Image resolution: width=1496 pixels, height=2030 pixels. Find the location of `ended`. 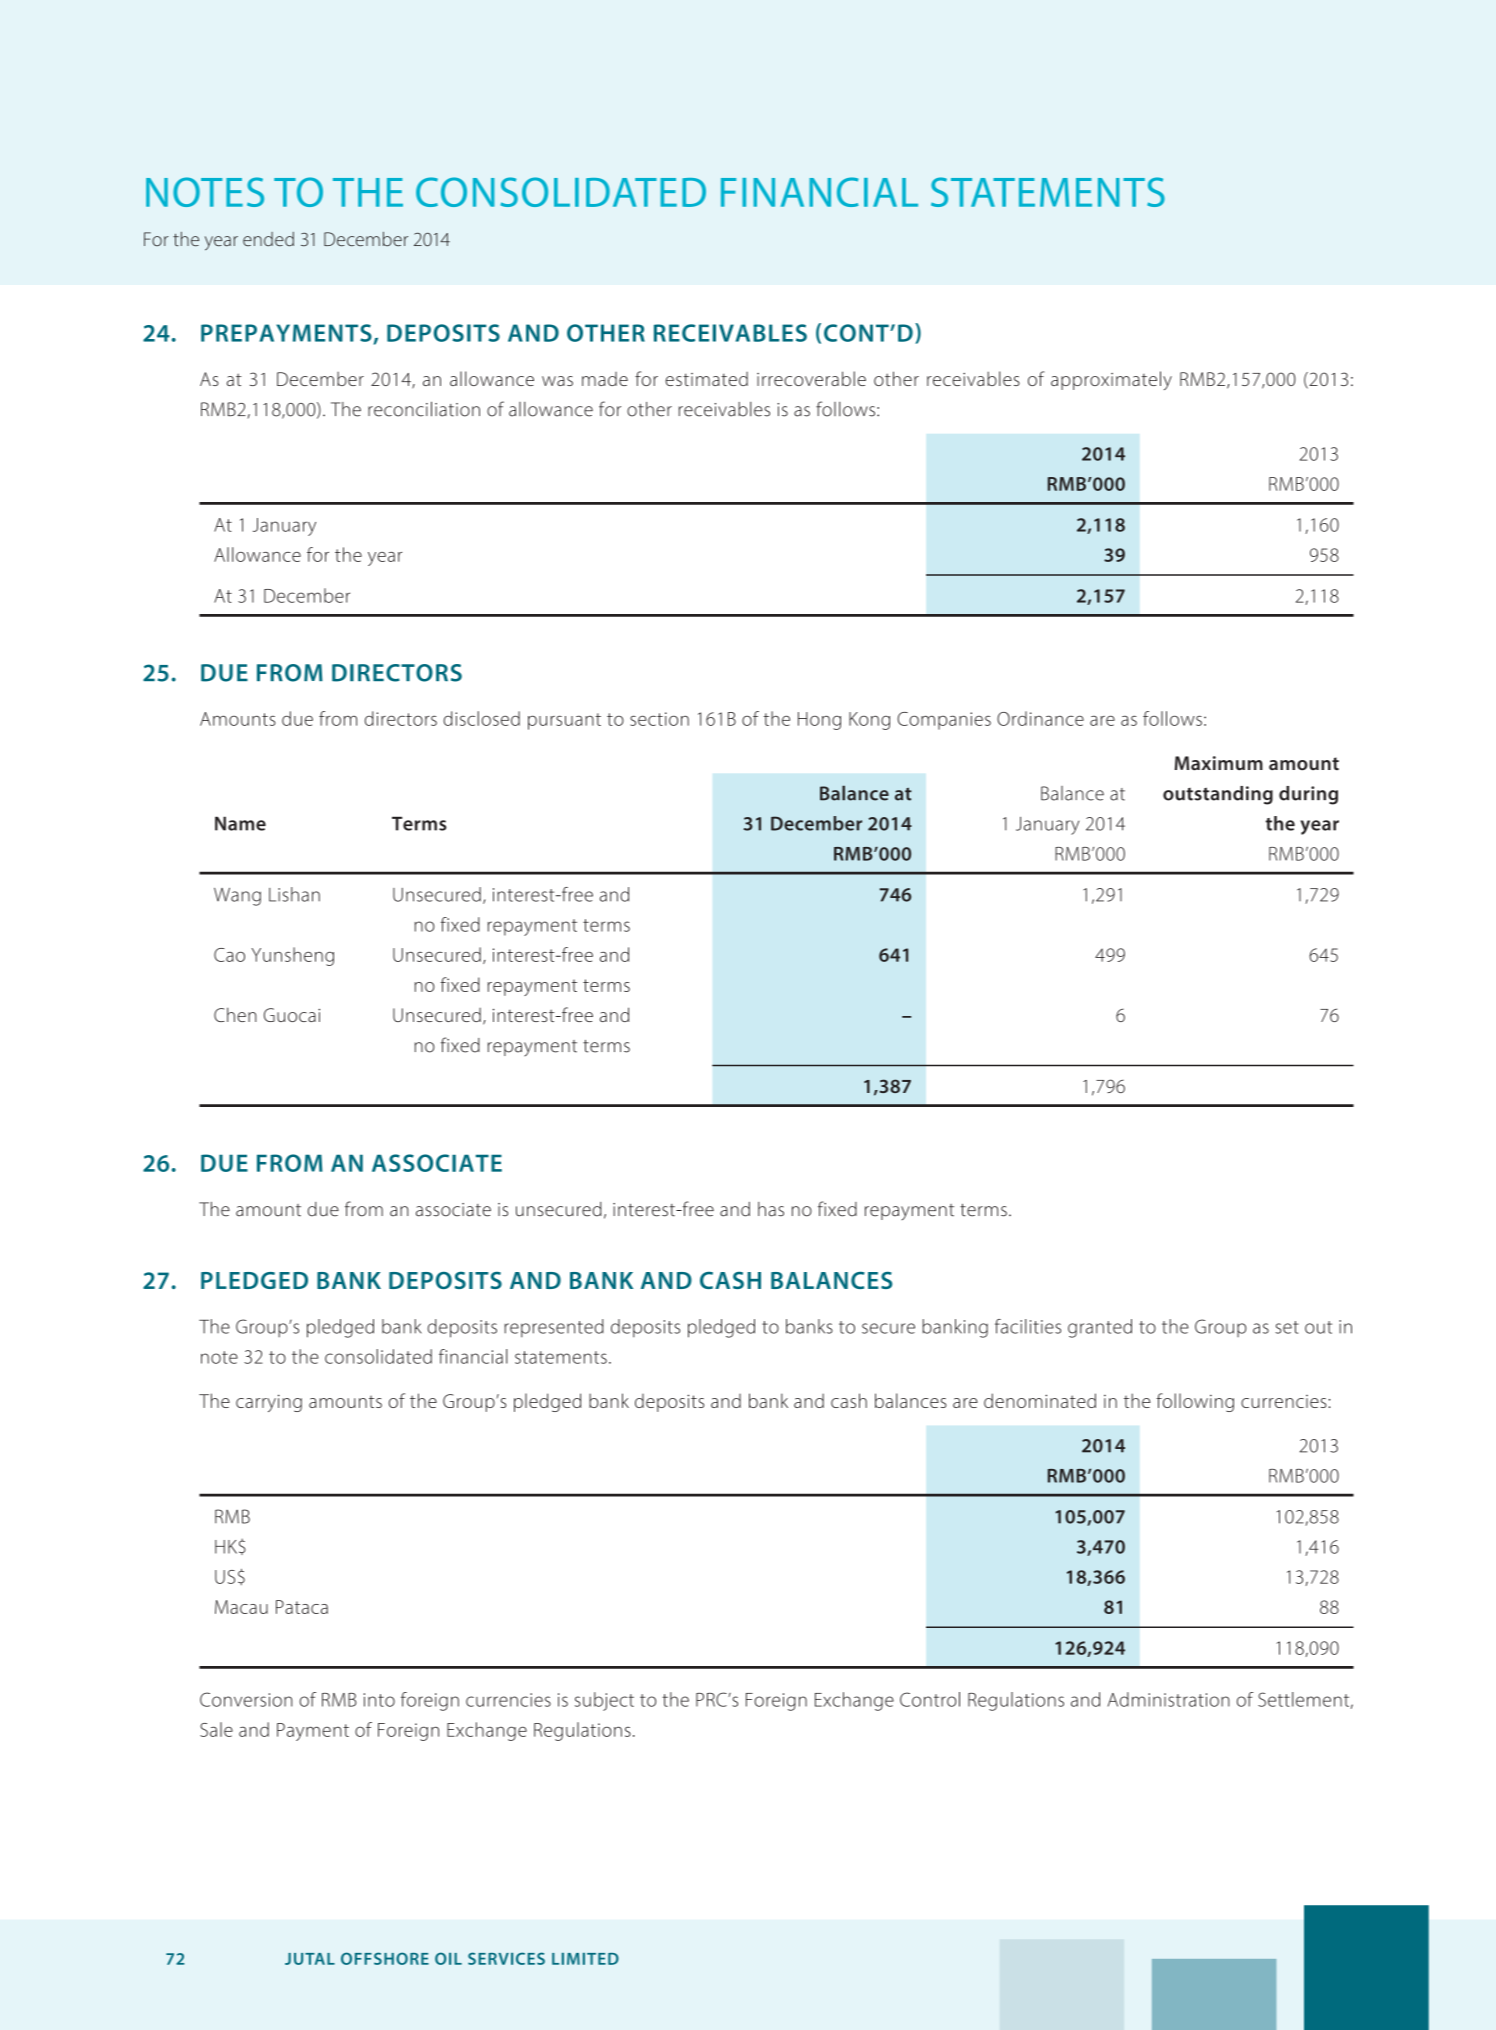

ended is located at coordinates (268, 239).
